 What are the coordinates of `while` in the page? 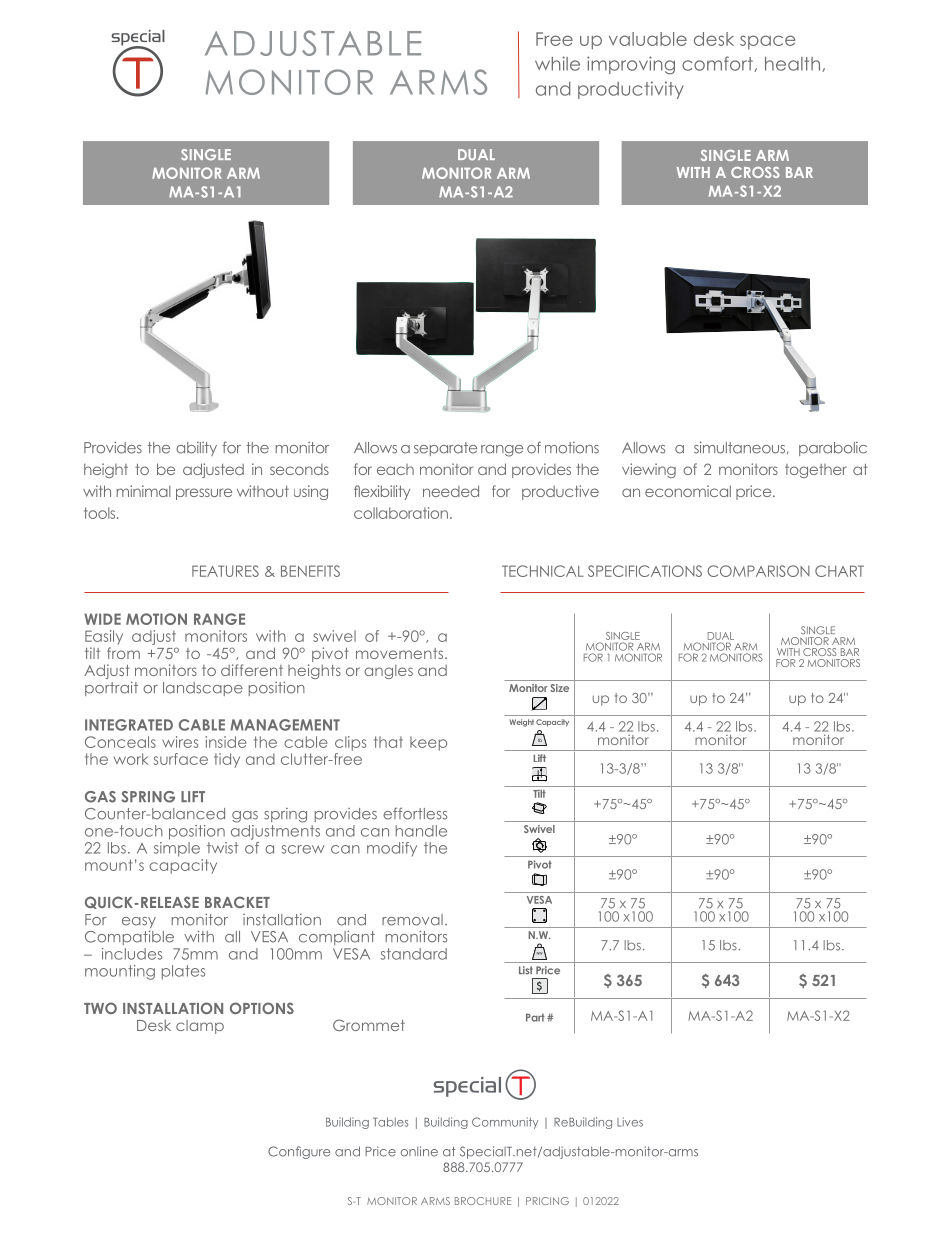 It's located at (557, 63).
